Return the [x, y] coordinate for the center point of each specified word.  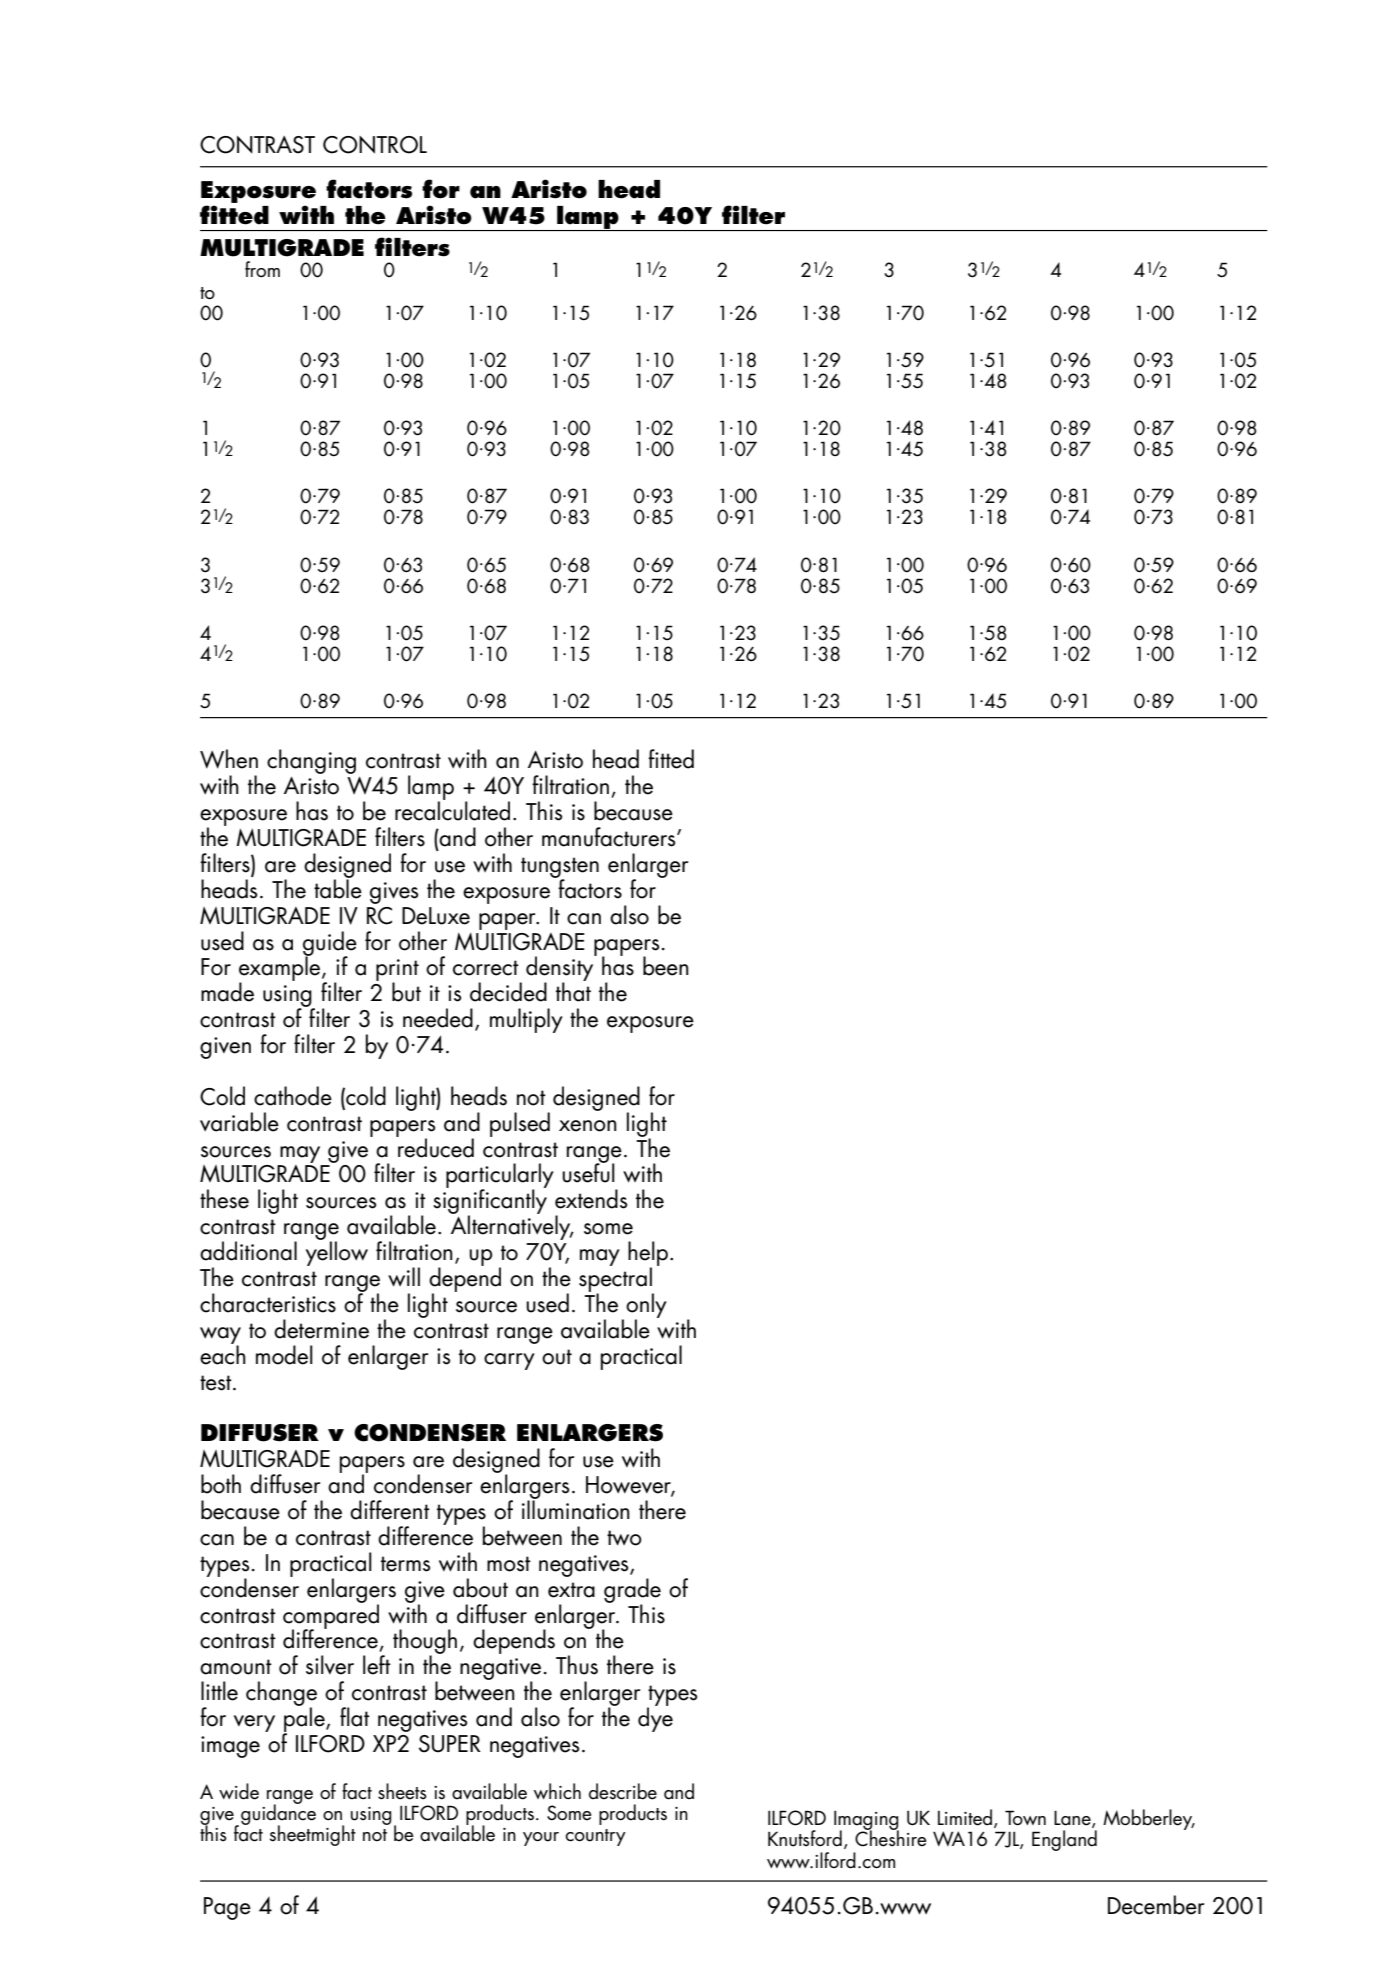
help [648, 1254]
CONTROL [375, 145]
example [281, 969]
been [666, 966]
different [390, 1510]
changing [311, 761]
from [262, 269]
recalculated [452, 810]
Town [1025, 1818]
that [573, 991]
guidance [278, 1815]
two [624, 1538]
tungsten [560, 868]
